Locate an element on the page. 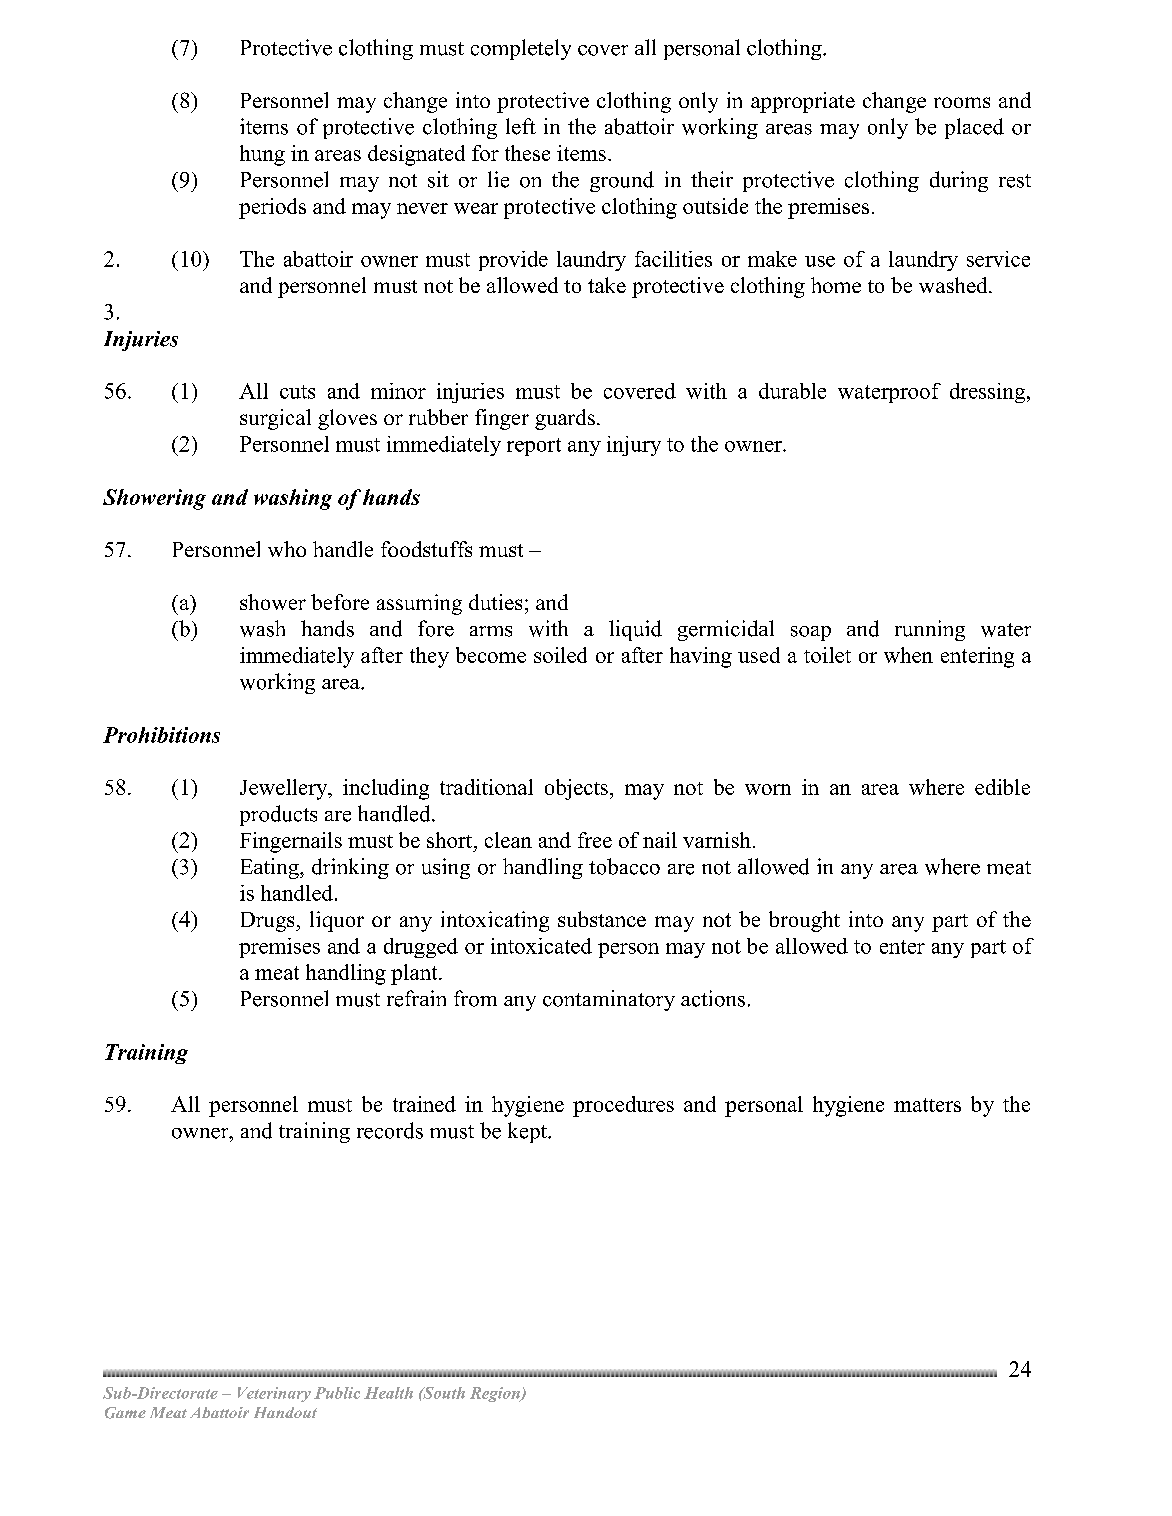 The height and width of the image is (1516, 1172). hung is located at coordinates (262, 155).
